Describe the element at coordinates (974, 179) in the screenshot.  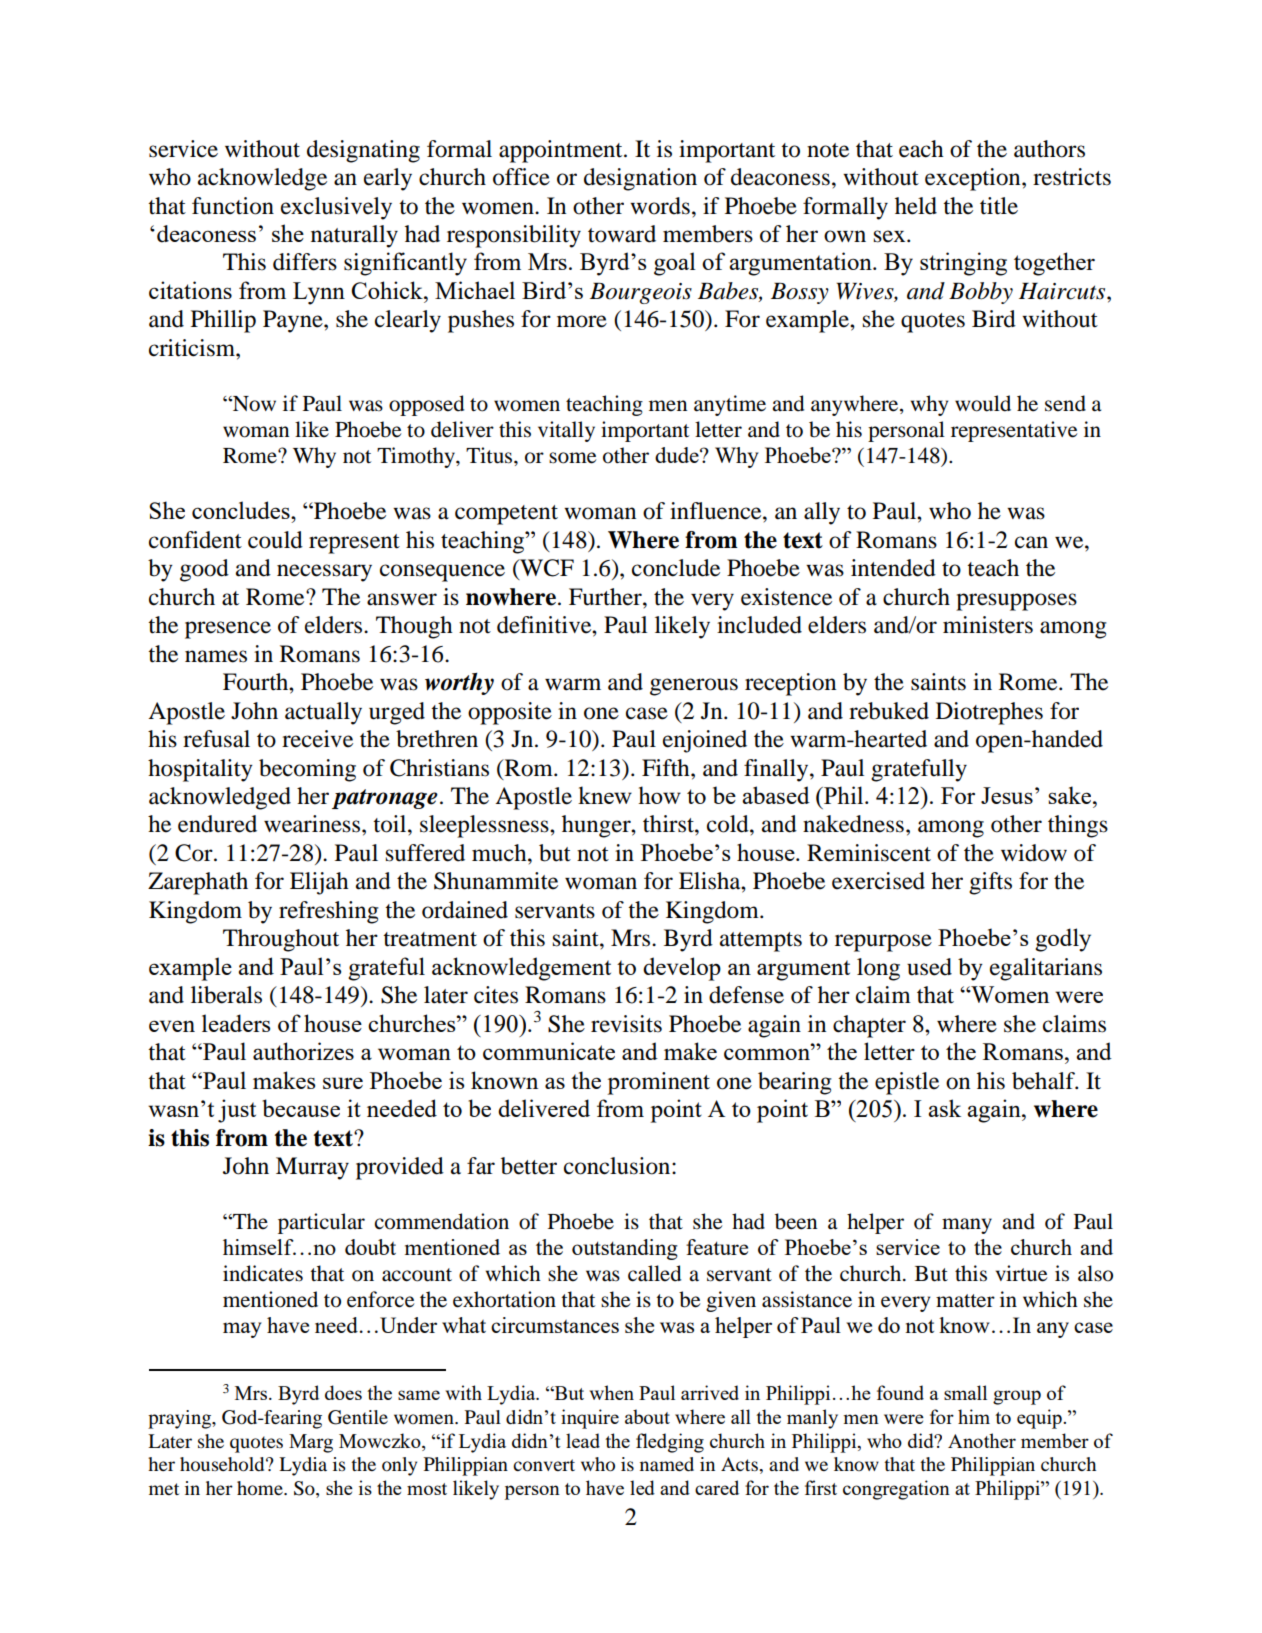
I see `exception` at that location.
